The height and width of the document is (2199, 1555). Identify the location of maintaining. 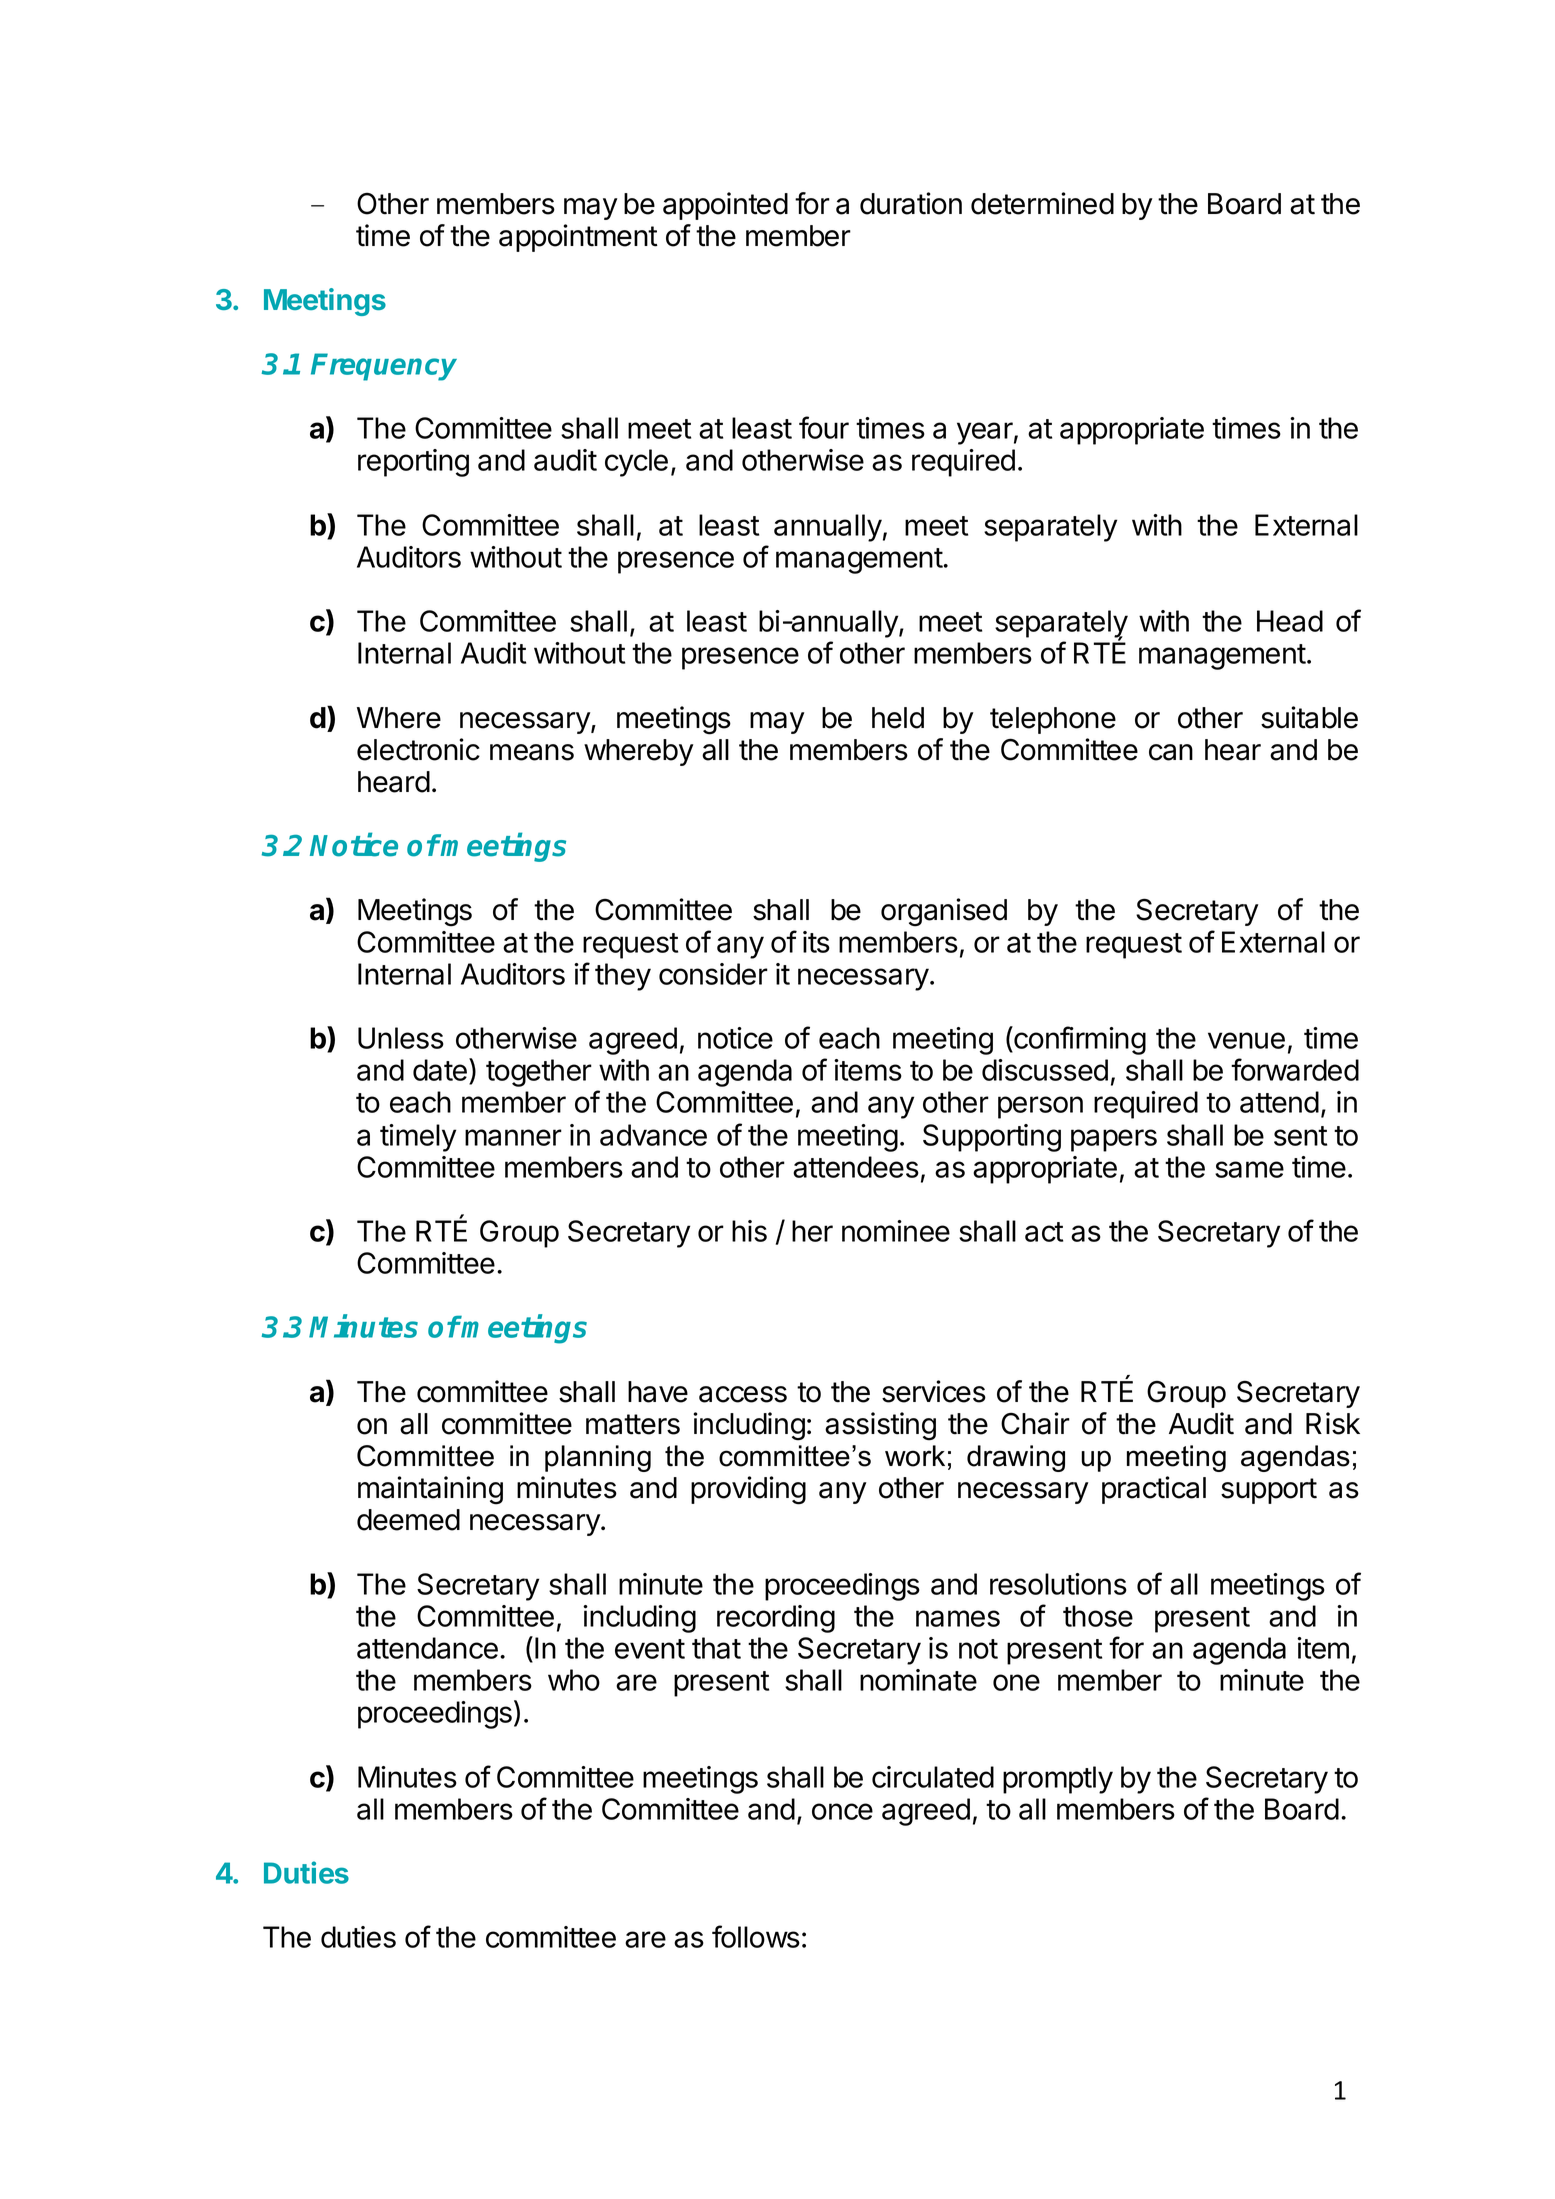
(430, 1490).
